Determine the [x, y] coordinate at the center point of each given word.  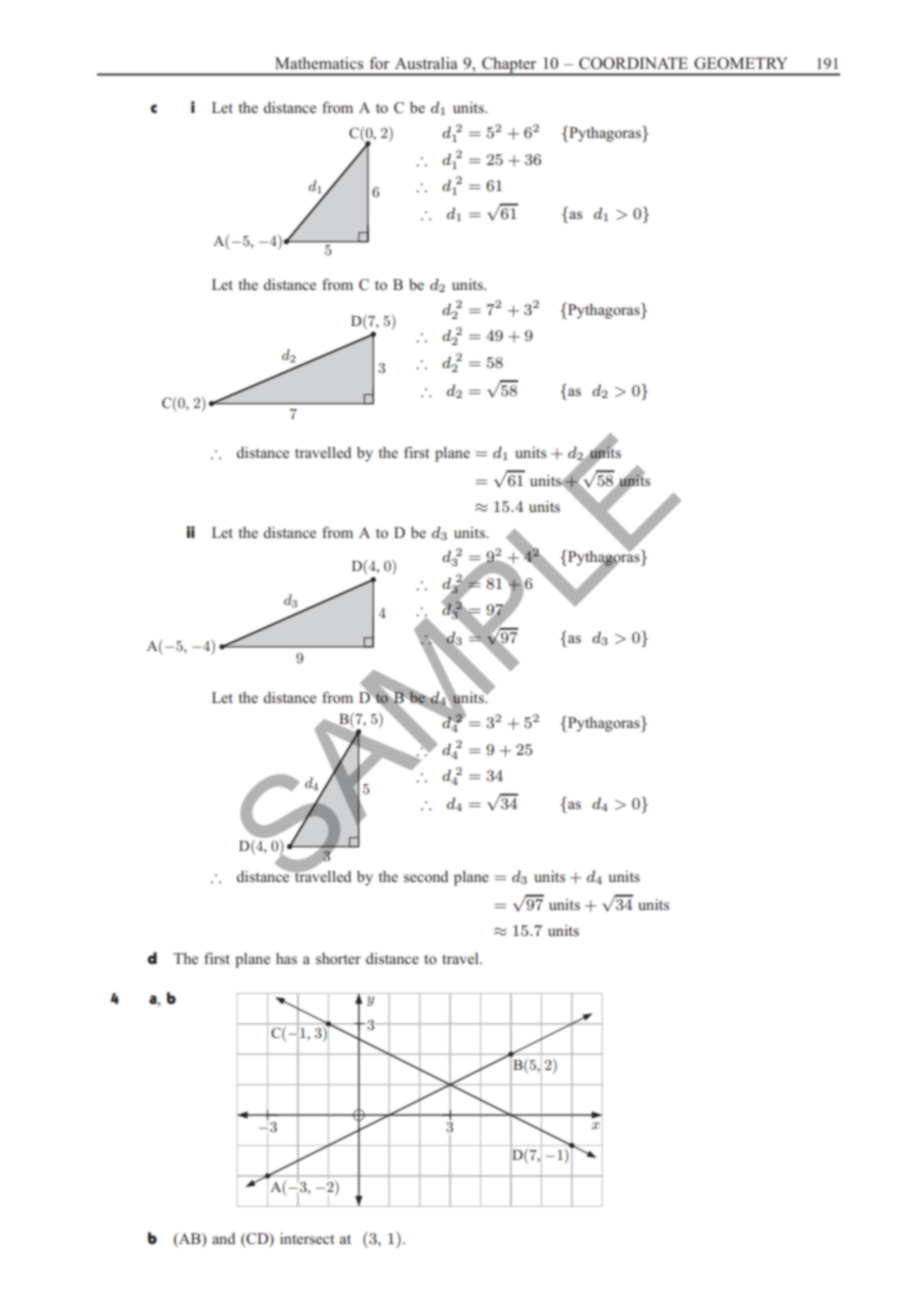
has [286, 958]
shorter [338, 958]
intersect [307, 1238]
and [223, 1238]
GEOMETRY [741, 63]
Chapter [509, 66]
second [426, 876]
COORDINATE [633, 63]
